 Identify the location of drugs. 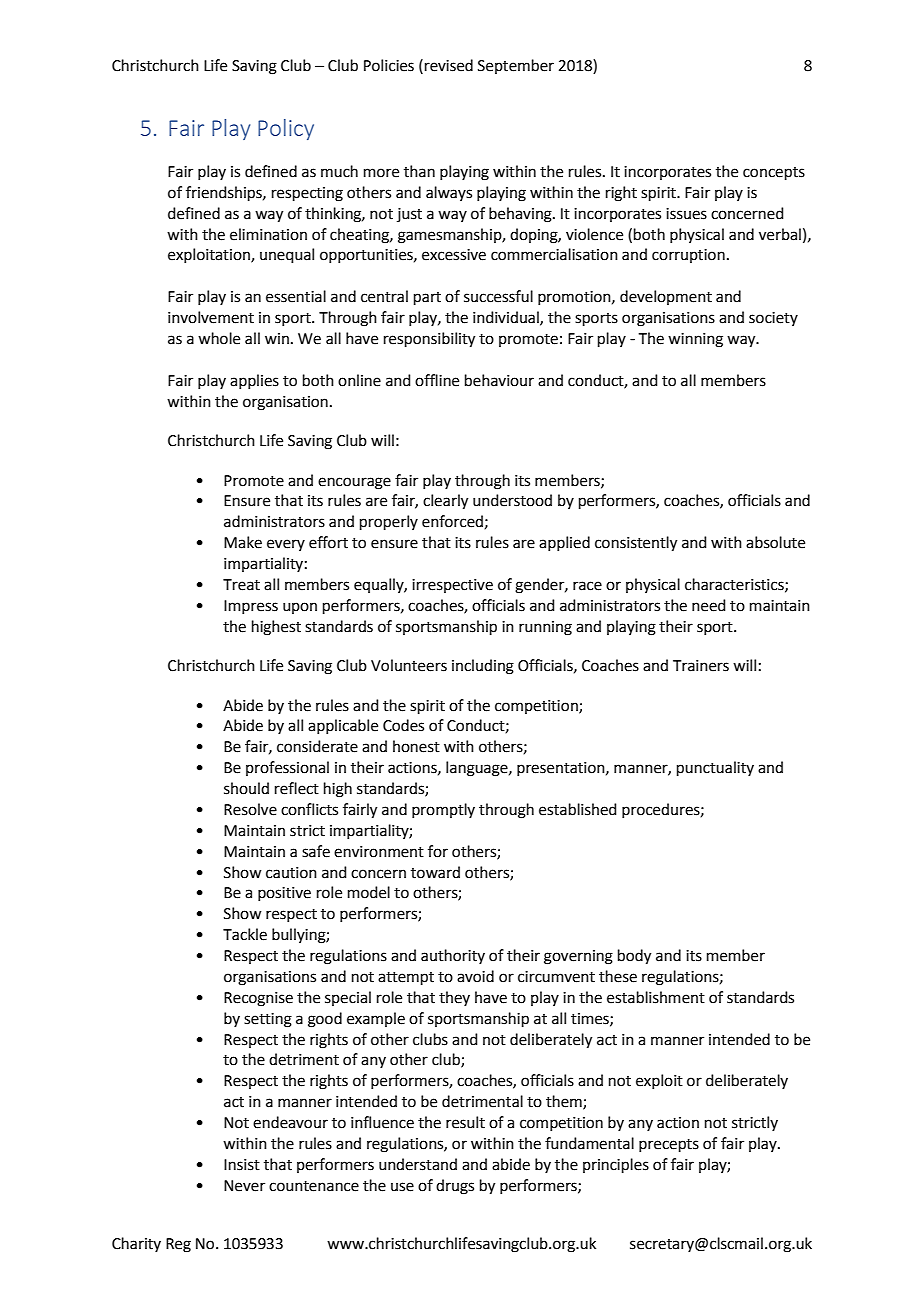
(455, 1187).
